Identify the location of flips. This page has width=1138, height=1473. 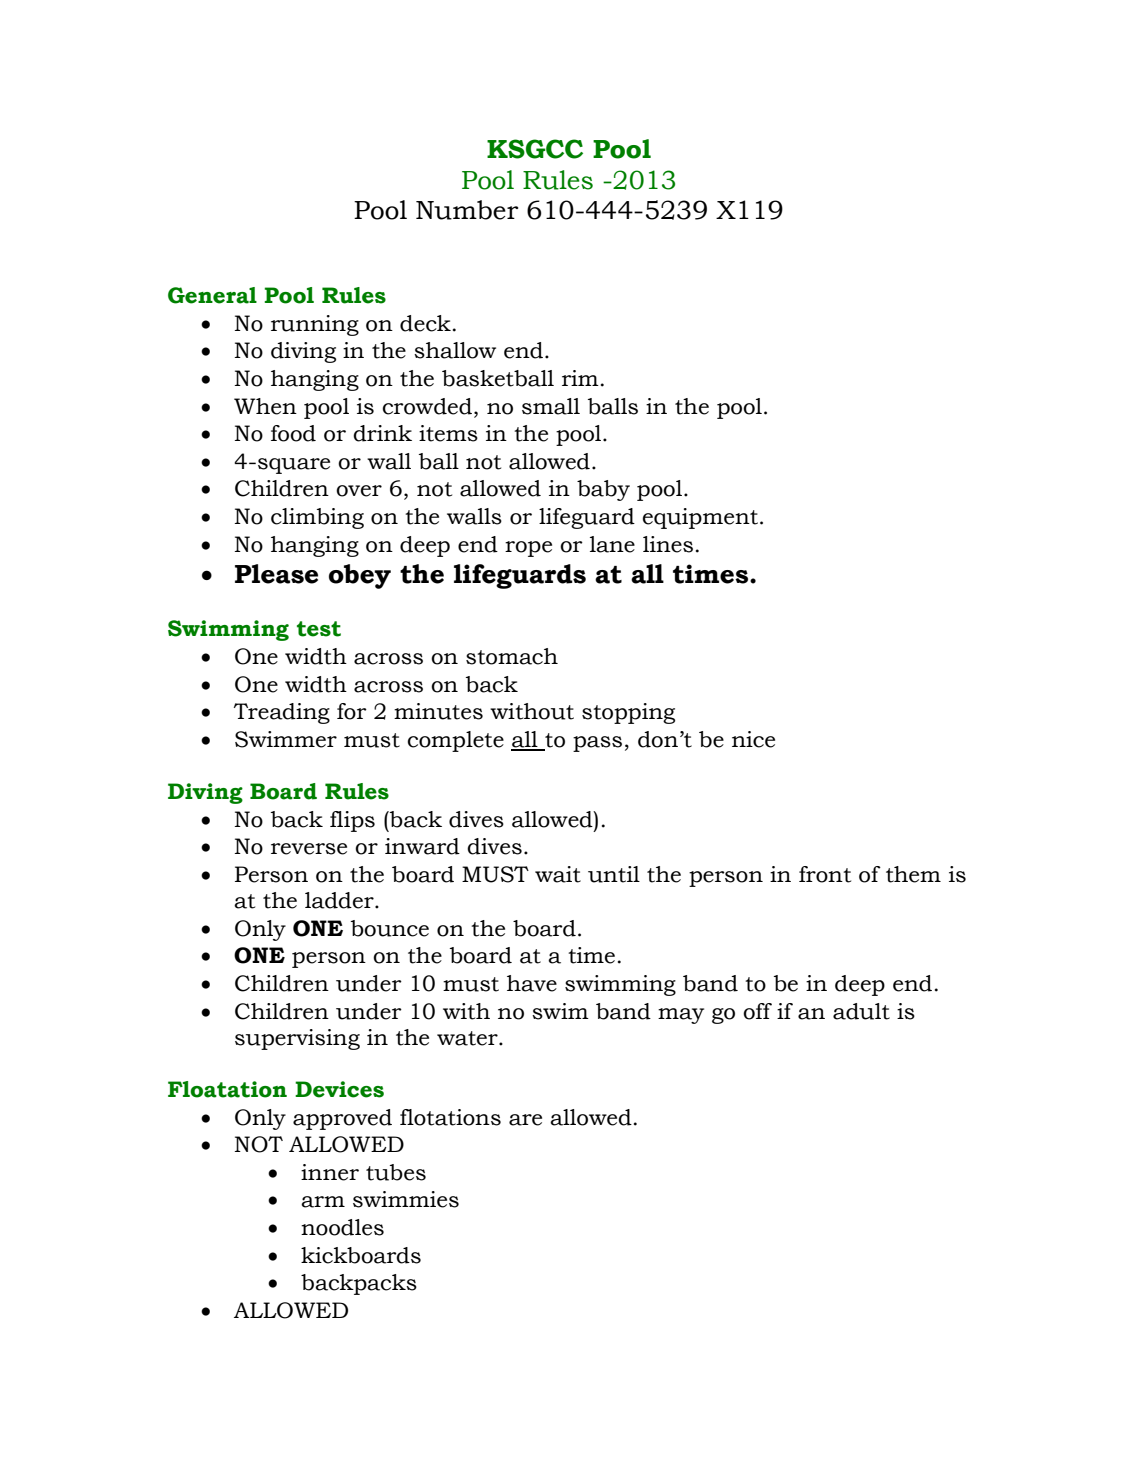
(352, 821).
